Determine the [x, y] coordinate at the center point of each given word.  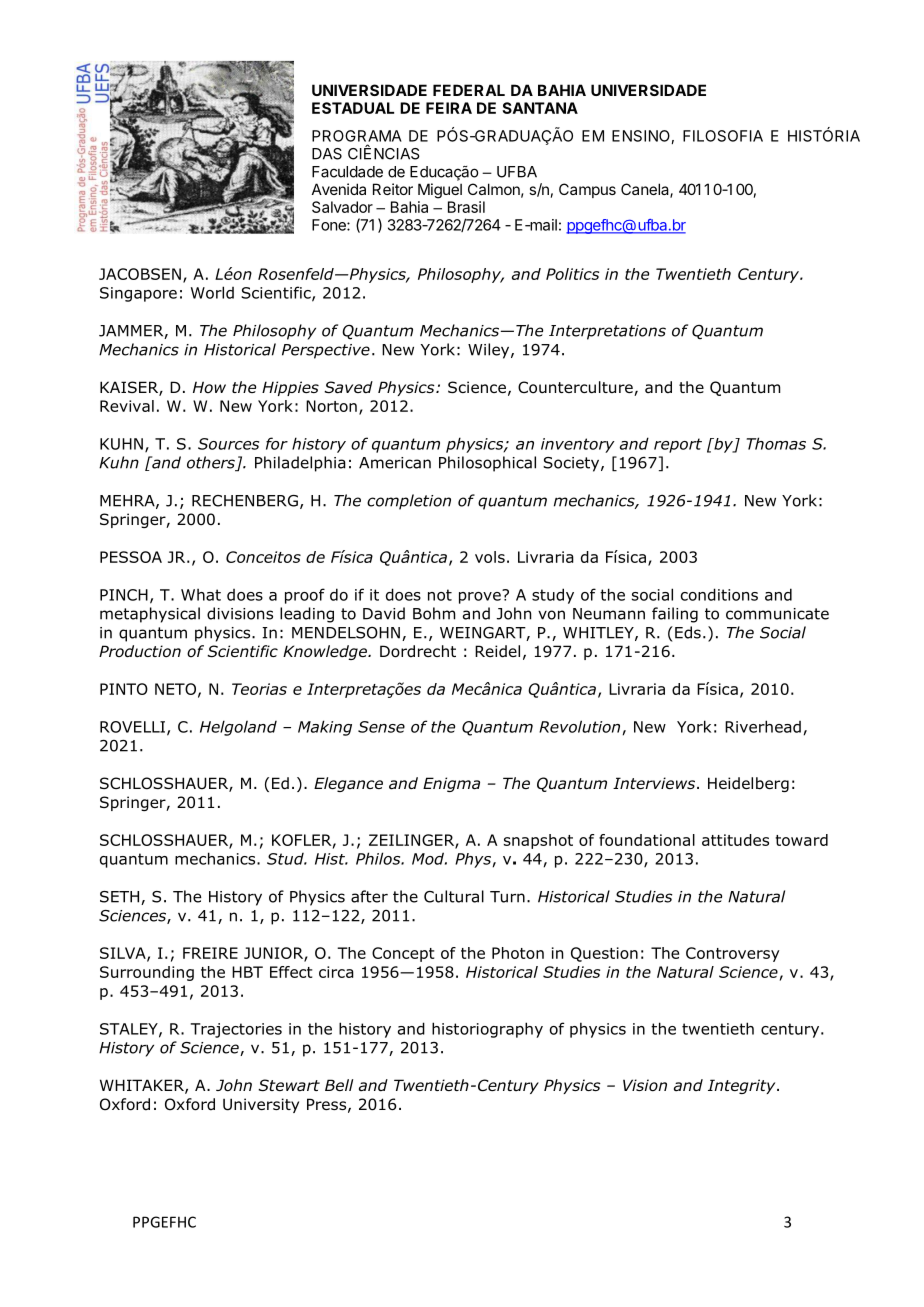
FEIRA [449, 108]
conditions [719, 594]
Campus [587, 190]
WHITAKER [143, 1086]
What [201, 595]
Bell [339, 1085]
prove [481, 597]
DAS [327, 154]
